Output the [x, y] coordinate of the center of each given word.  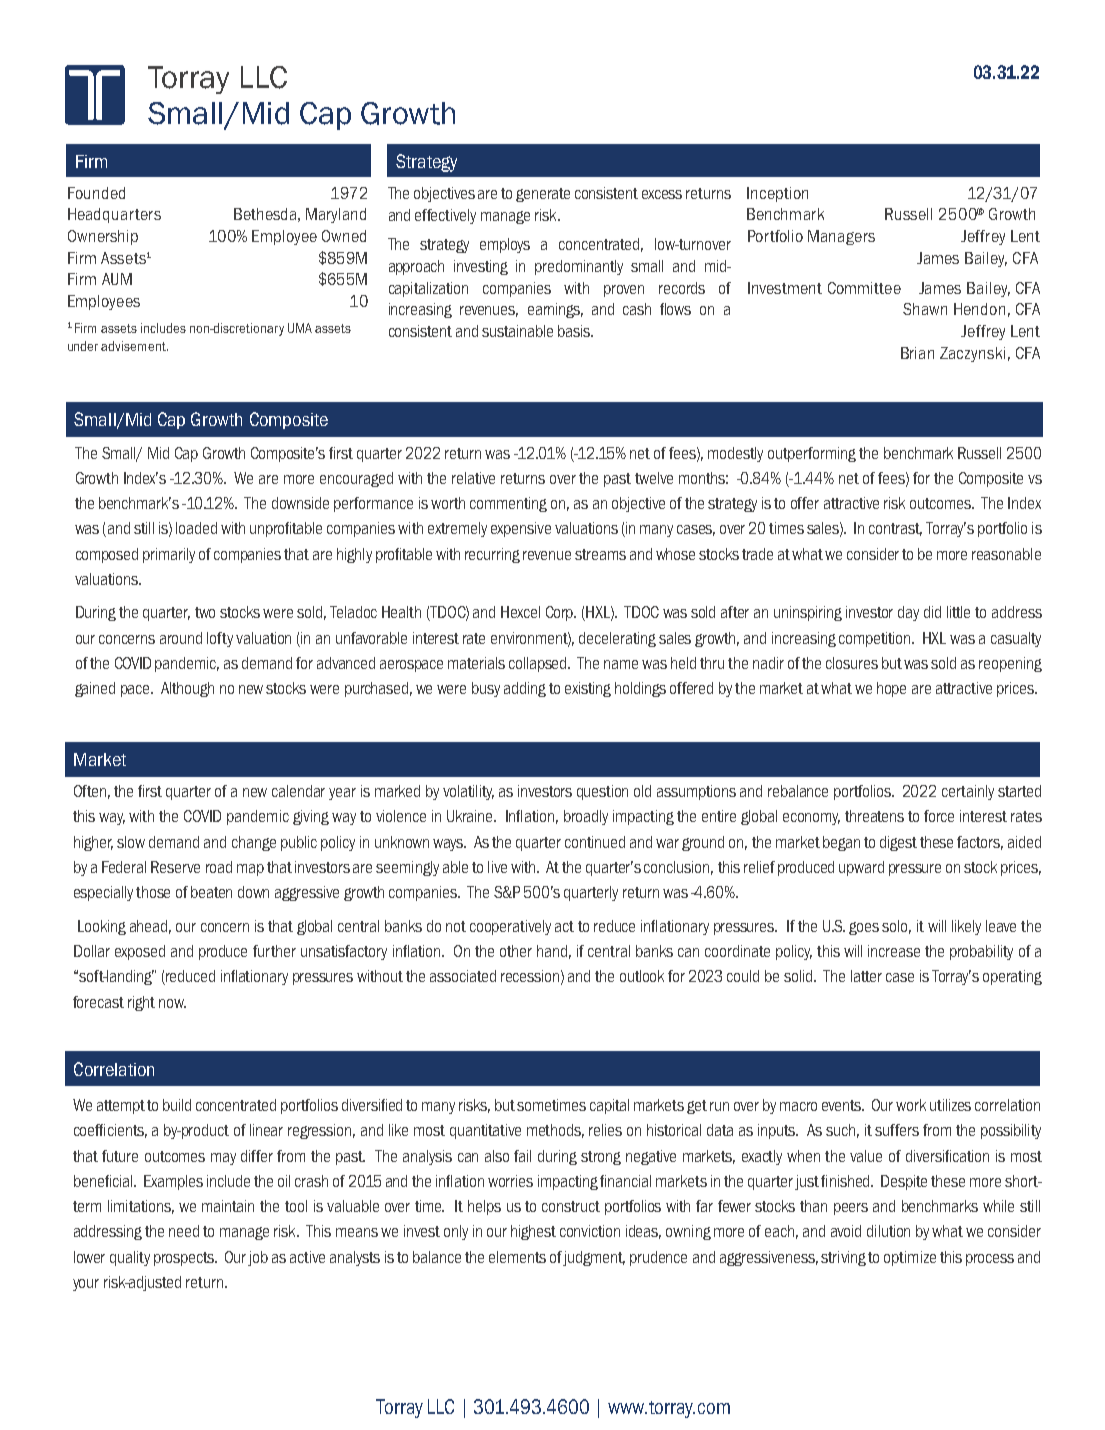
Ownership [103, 237]
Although [187, 689]
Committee [864, 288]
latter [866, 976]
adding [525, 689]
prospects [185, 1259]
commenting [508, 504]
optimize [910, 1258]
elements [517, 1257]
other [516, 951]
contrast [895, 529]
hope [891, 689]
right [141, 1003]
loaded [196, 528]
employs [505, 245]
